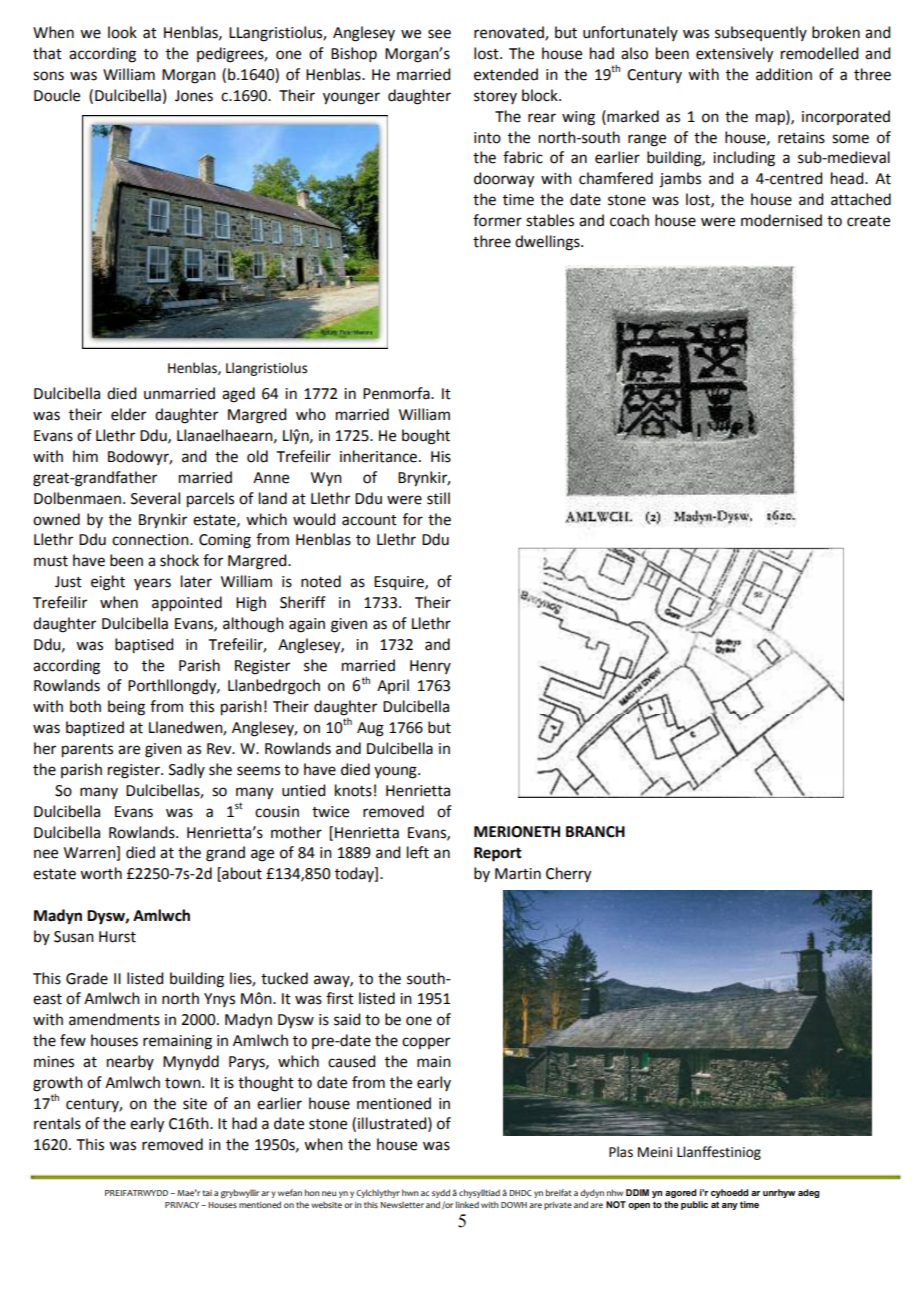  Describe the element at coordinates (784, 74) in the screenshot. I see `addition` at that location.
